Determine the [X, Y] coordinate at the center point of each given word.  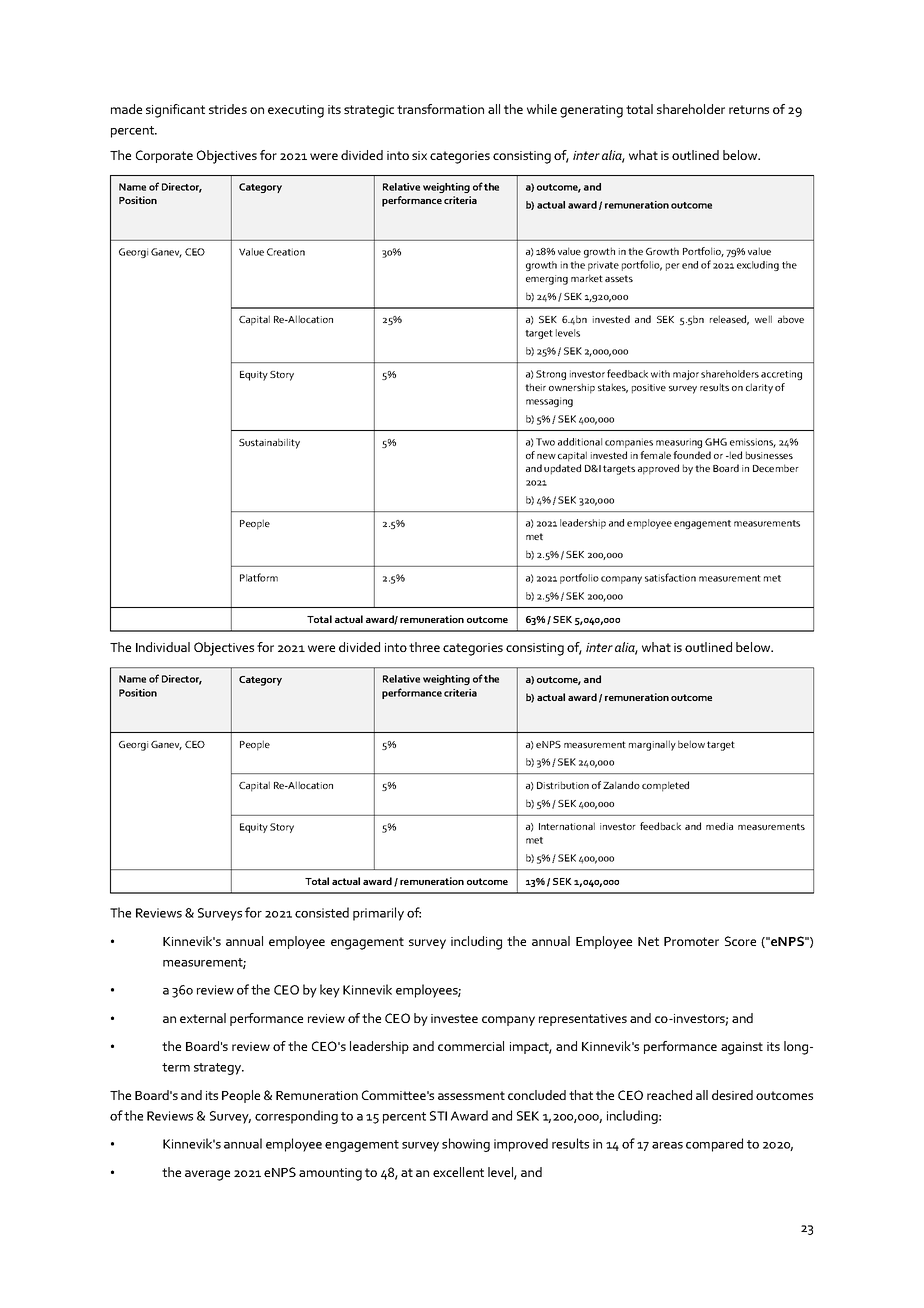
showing [466, 1145]
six [419, 155]
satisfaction [670, 577]
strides [228, 109]
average [207, 1175]
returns [749, 109]
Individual [163, 647]
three [424, 647]
